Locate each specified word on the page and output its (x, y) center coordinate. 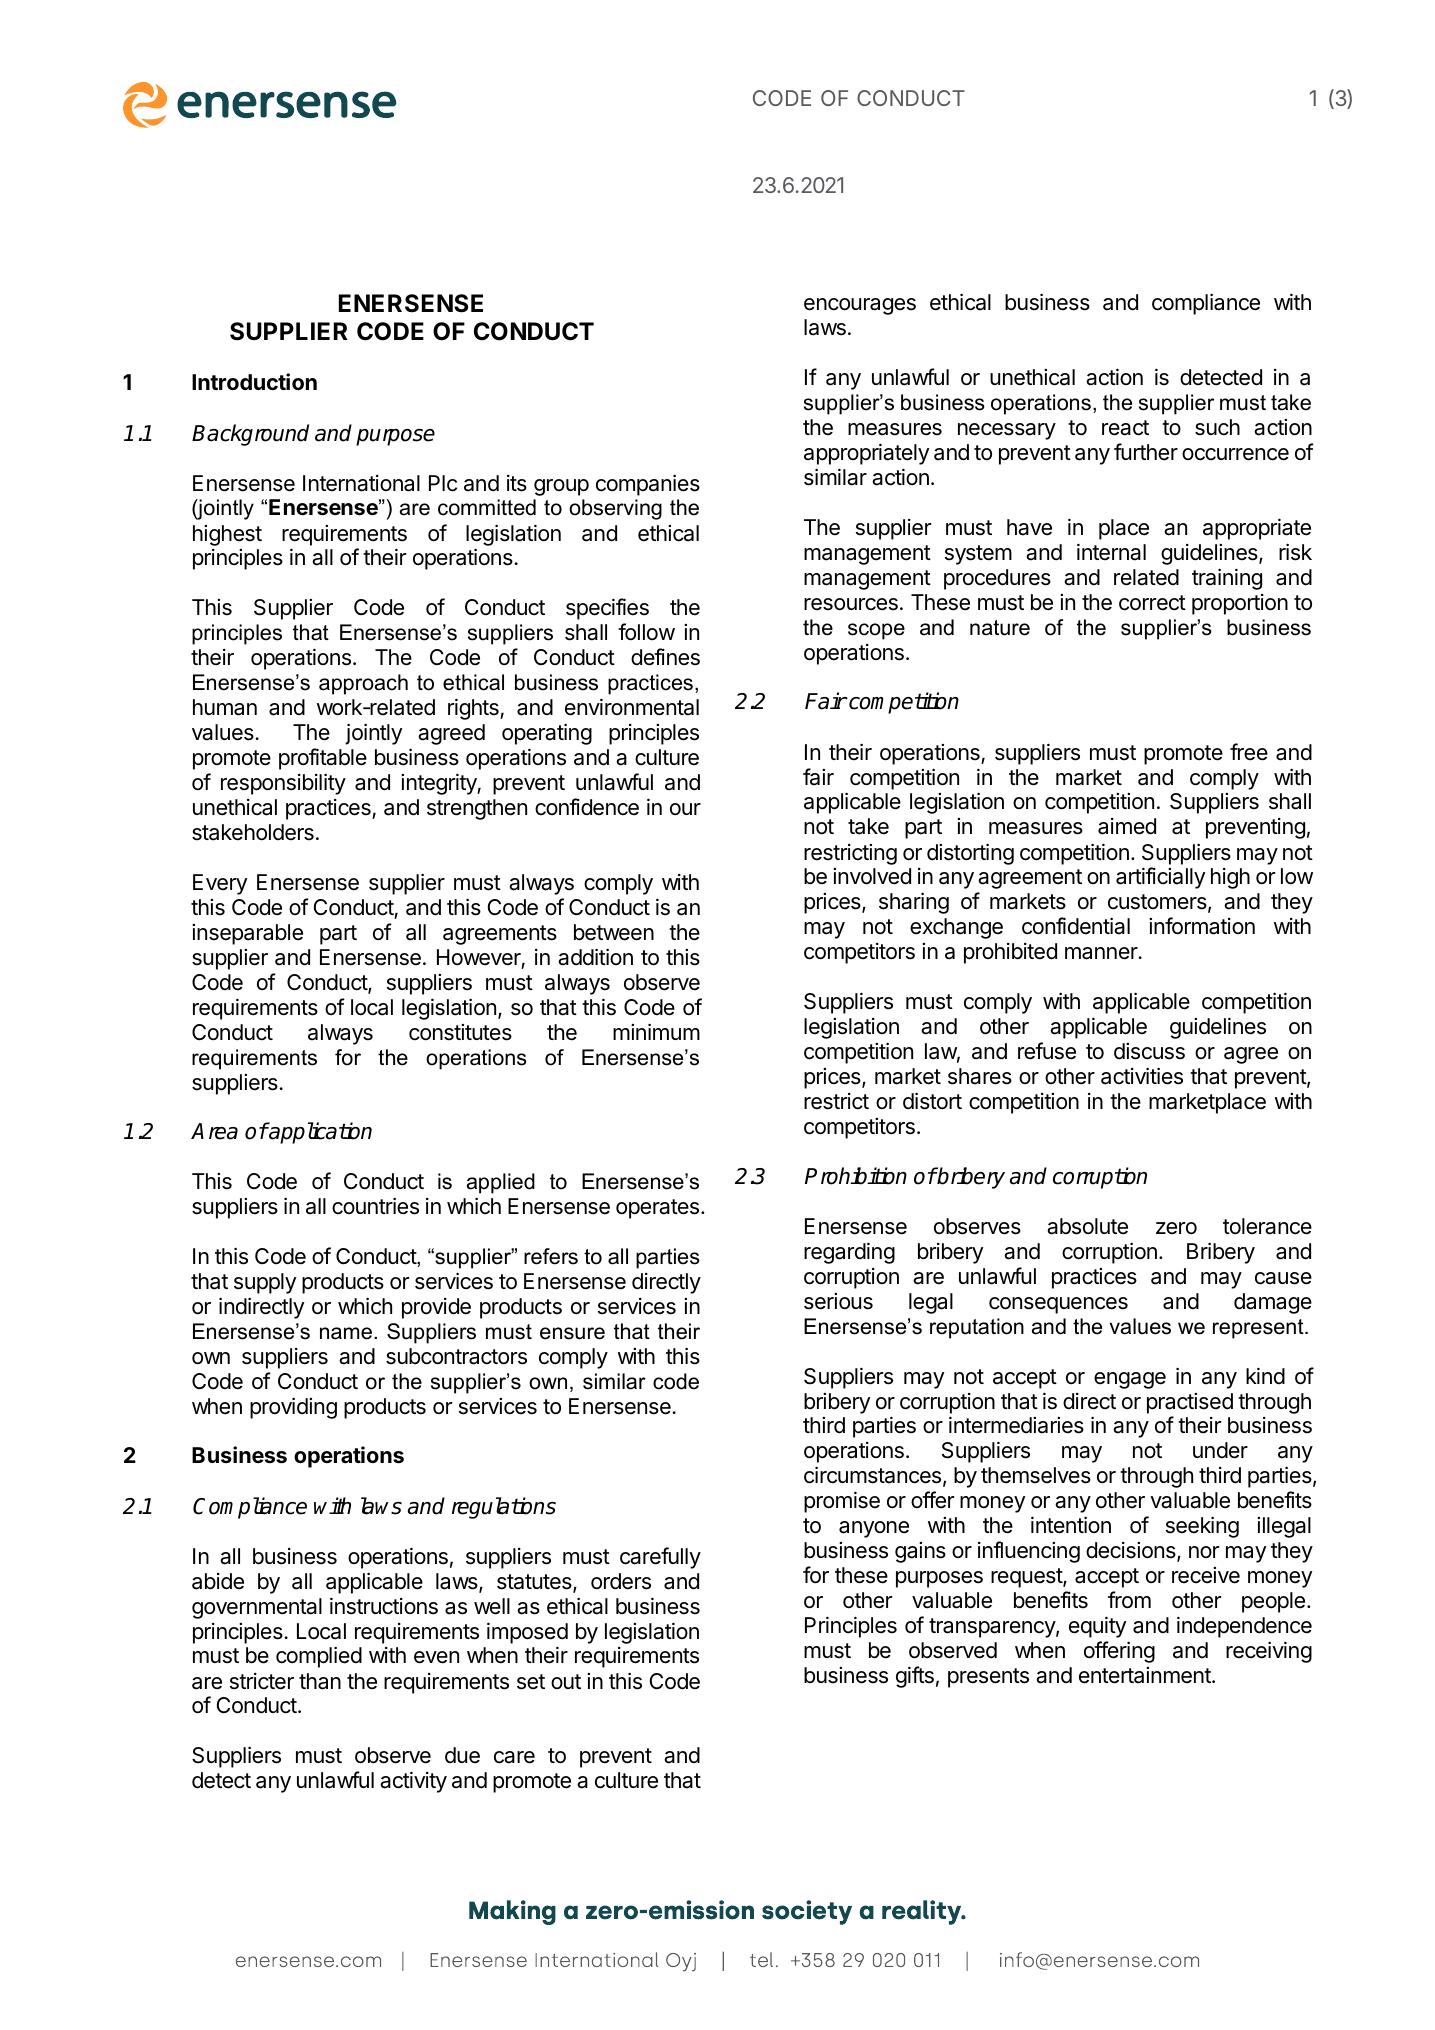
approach (363, 684)
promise (842, 1502)
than (320, 1681)
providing (293, 1408)
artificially (1160, 878)
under (1220, 1450)
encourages (860, 306)
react (1125, 428)
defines (665, 657)
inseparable (247, 934)
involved (872, 876)
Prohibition (856, 1176)
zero (1176, 1228)
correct (1152, 603)
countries (375, 1206)
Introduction (254, 381)
